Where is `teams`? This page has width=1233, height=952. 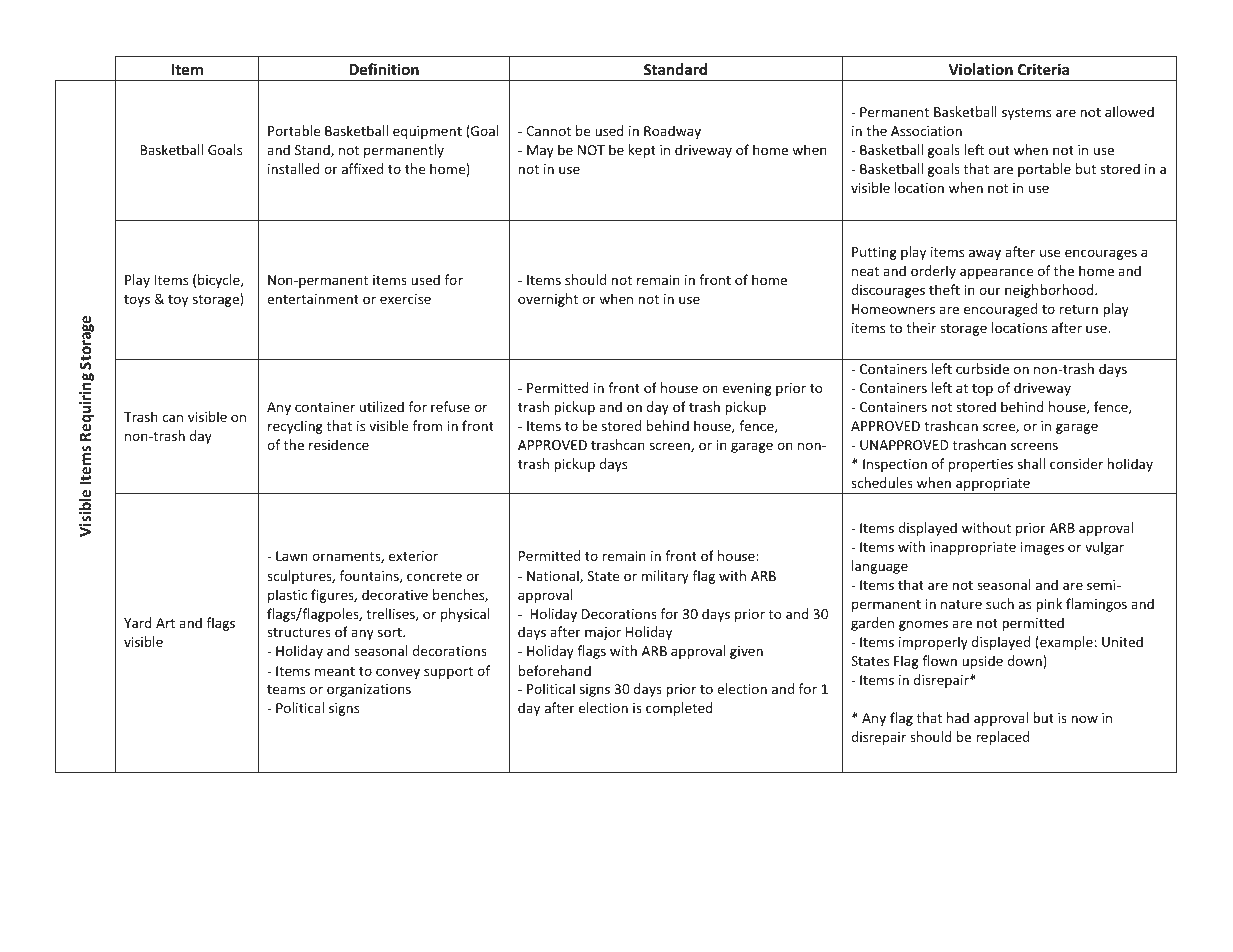
teams is located at coordinates (286, 689).
